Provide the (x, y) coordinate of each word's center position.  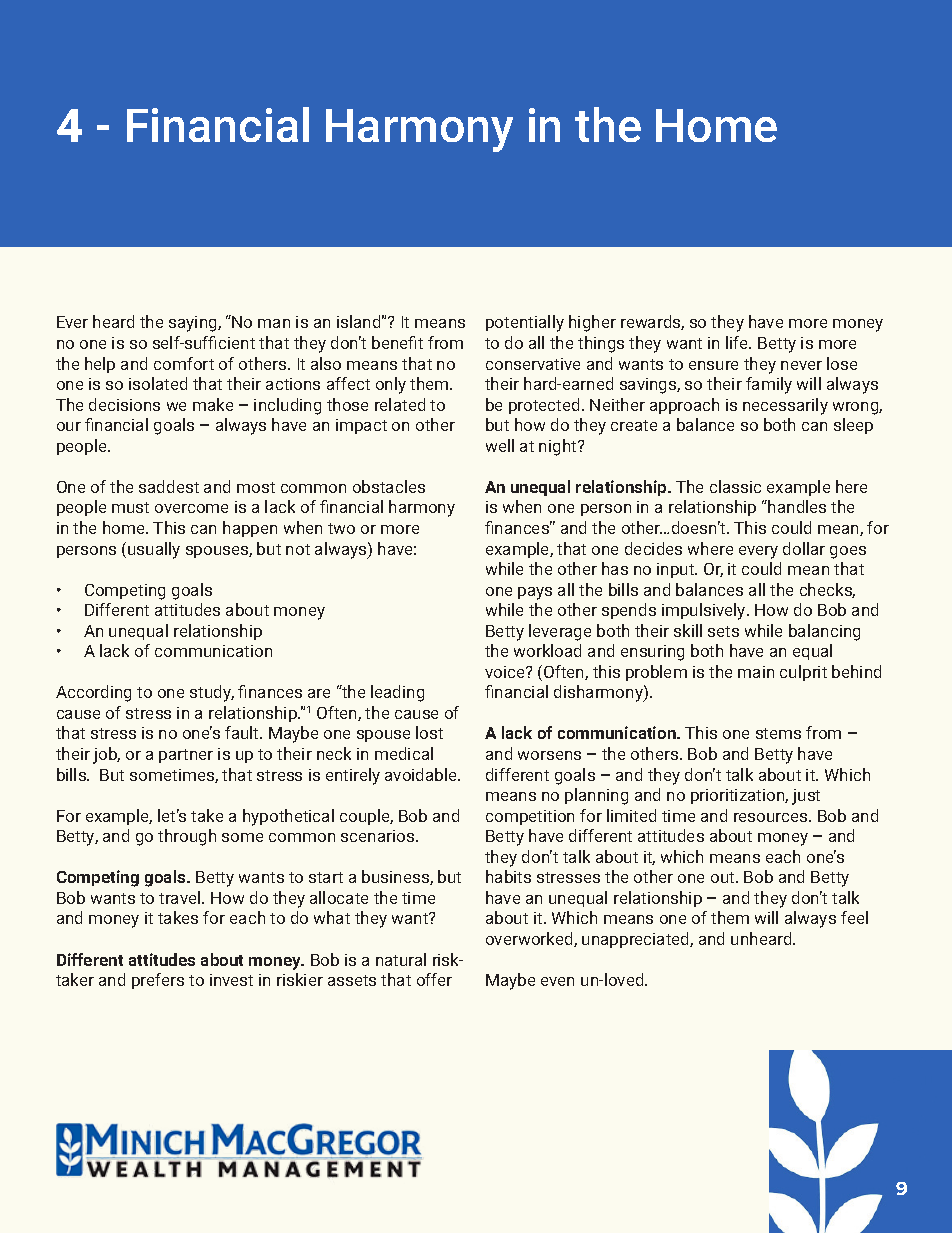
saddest (169, 486)
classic (735, 486)
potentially (525, 323)
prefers (158, 981)
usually (154, 550)
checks (827, 590)
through (187, 837)
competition (530, 817)
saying (194, 324)
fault (243, 732)
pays (535, 593)
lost (429, 732)
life (738, 342)
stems (778, 733)
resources (772, 817)
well (500, 445)
